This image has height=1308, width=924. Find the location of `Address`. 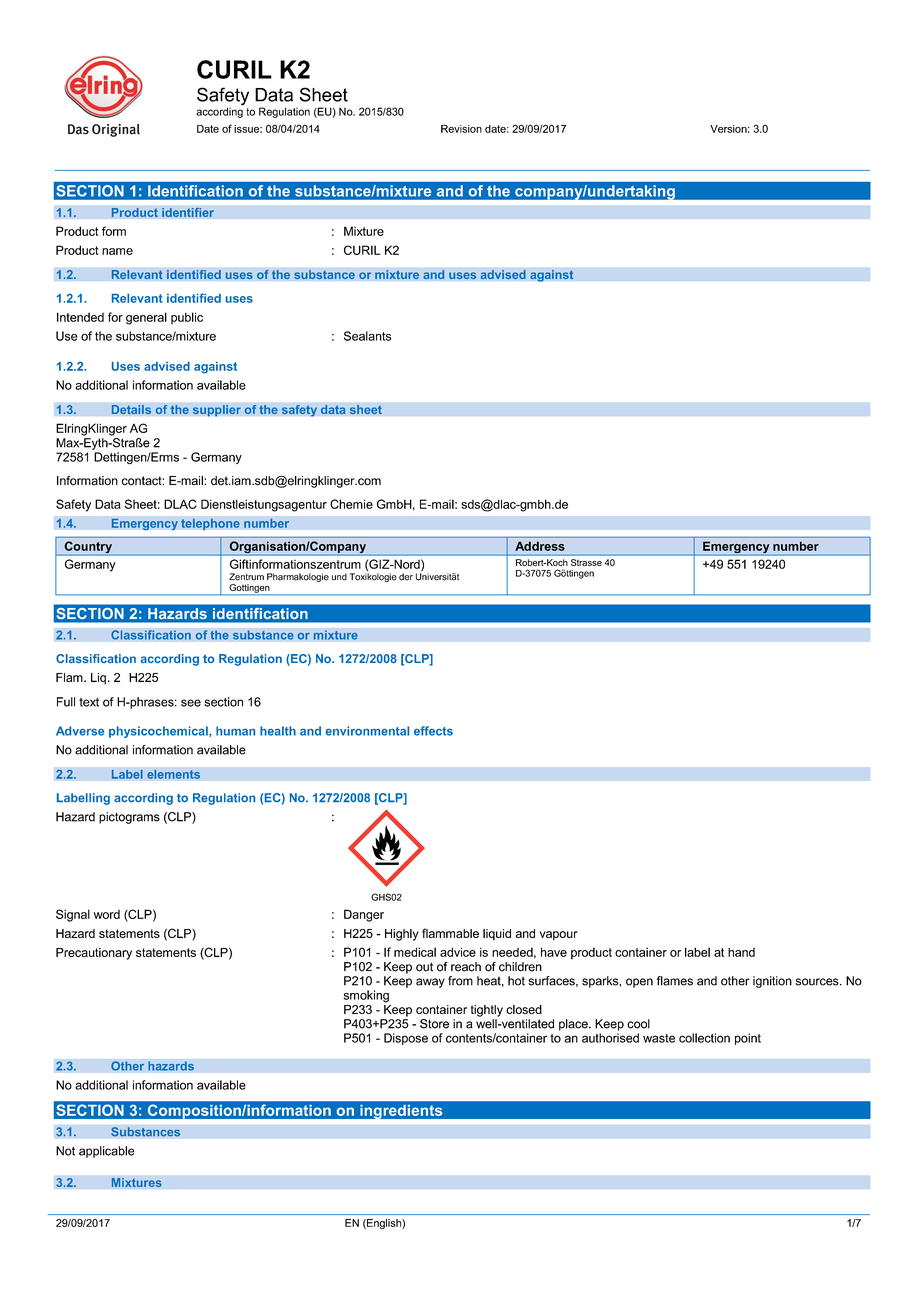

Address is located at coordinates (540, 546).
